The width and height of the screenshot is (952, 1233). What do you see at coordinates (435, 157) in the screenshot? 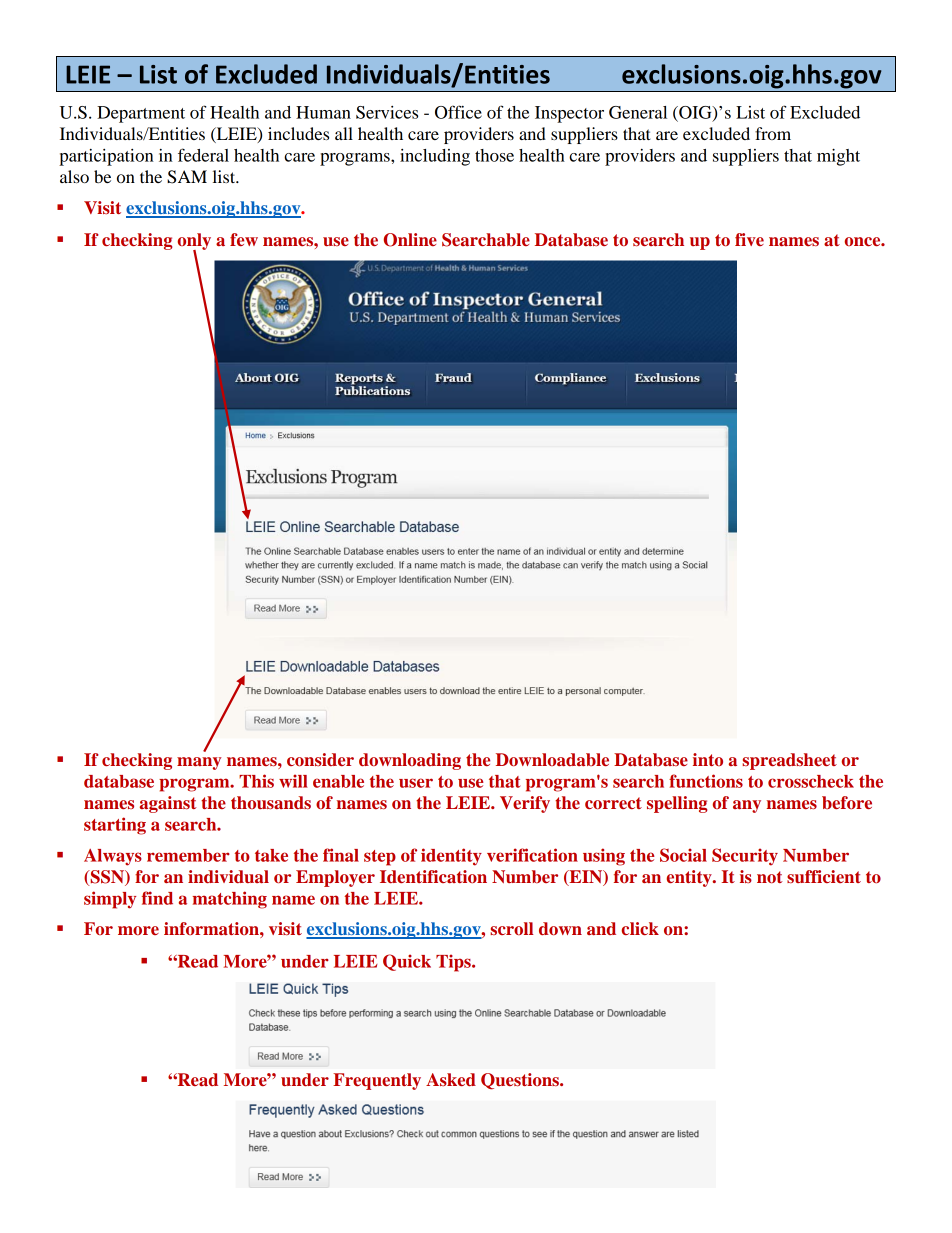
I see `including` at bounding box center [435, 157].
